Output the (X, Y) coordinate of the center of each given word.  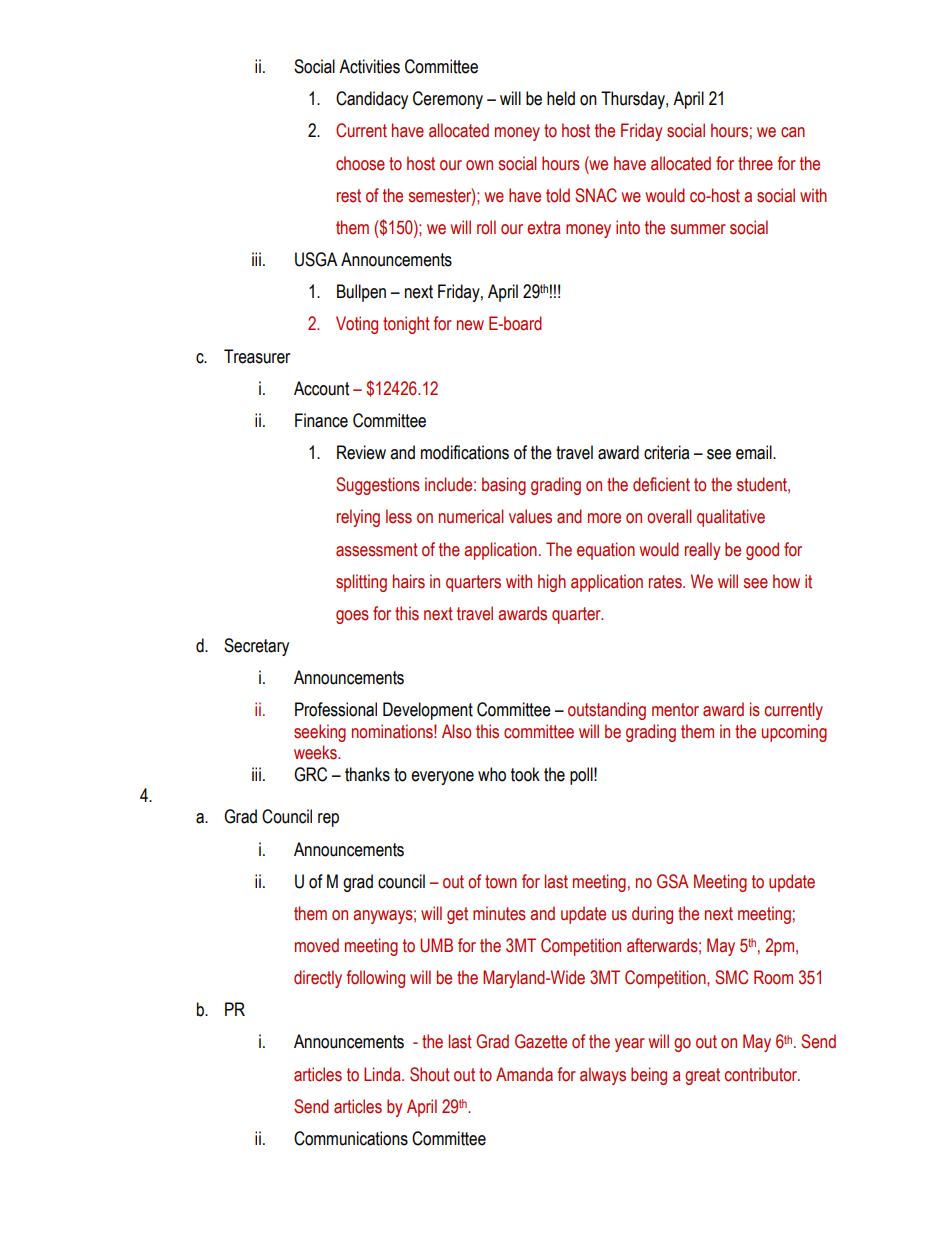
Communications (351, 1138)
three (755, 163)
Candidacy (372, 100)
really (702, 551)
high (552, 583)
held (561, 98)
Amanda (524, 1074)
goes (352, 617)
